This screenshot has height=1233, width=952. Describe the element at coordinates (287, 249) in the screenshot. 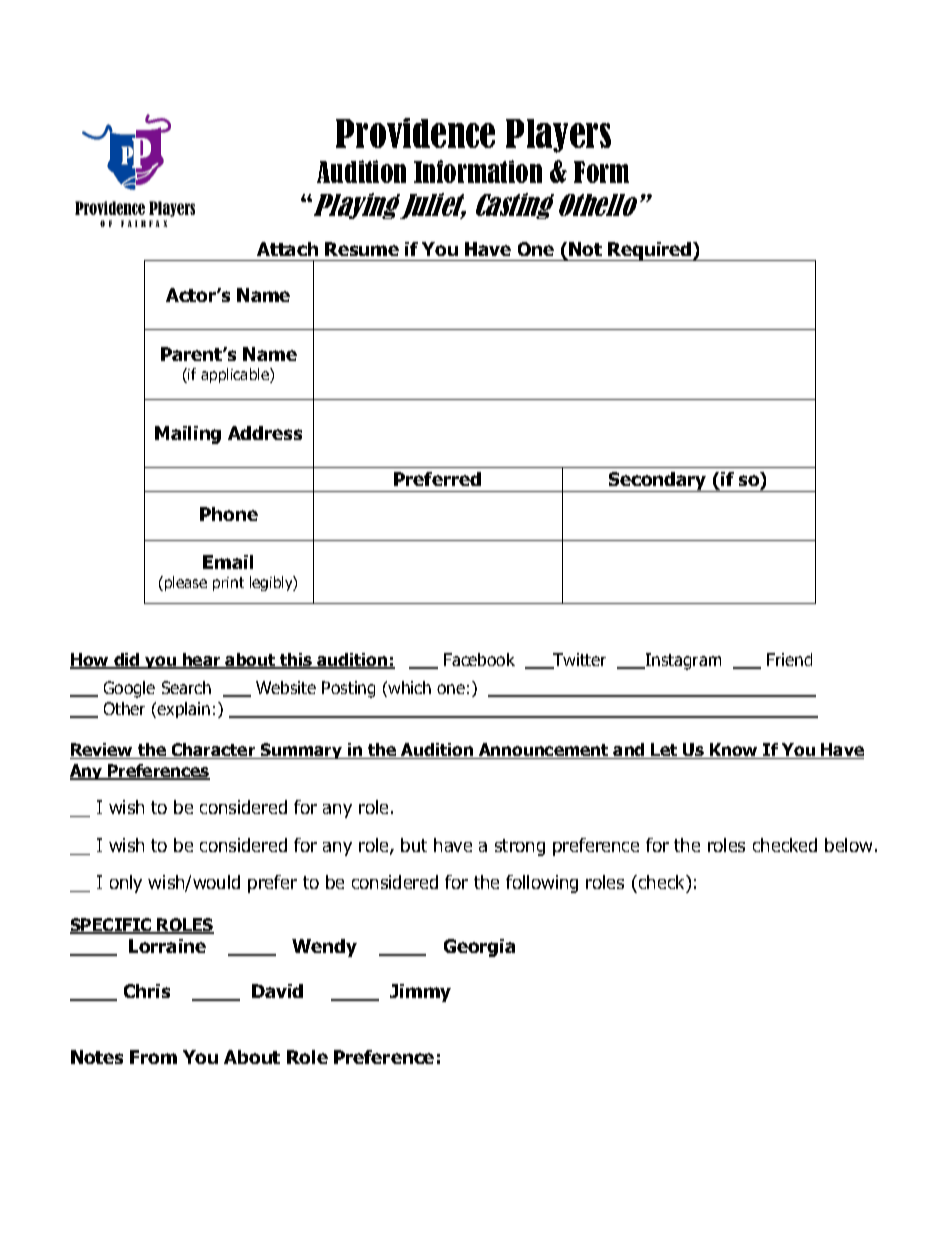

I see `Attach` at that location.
